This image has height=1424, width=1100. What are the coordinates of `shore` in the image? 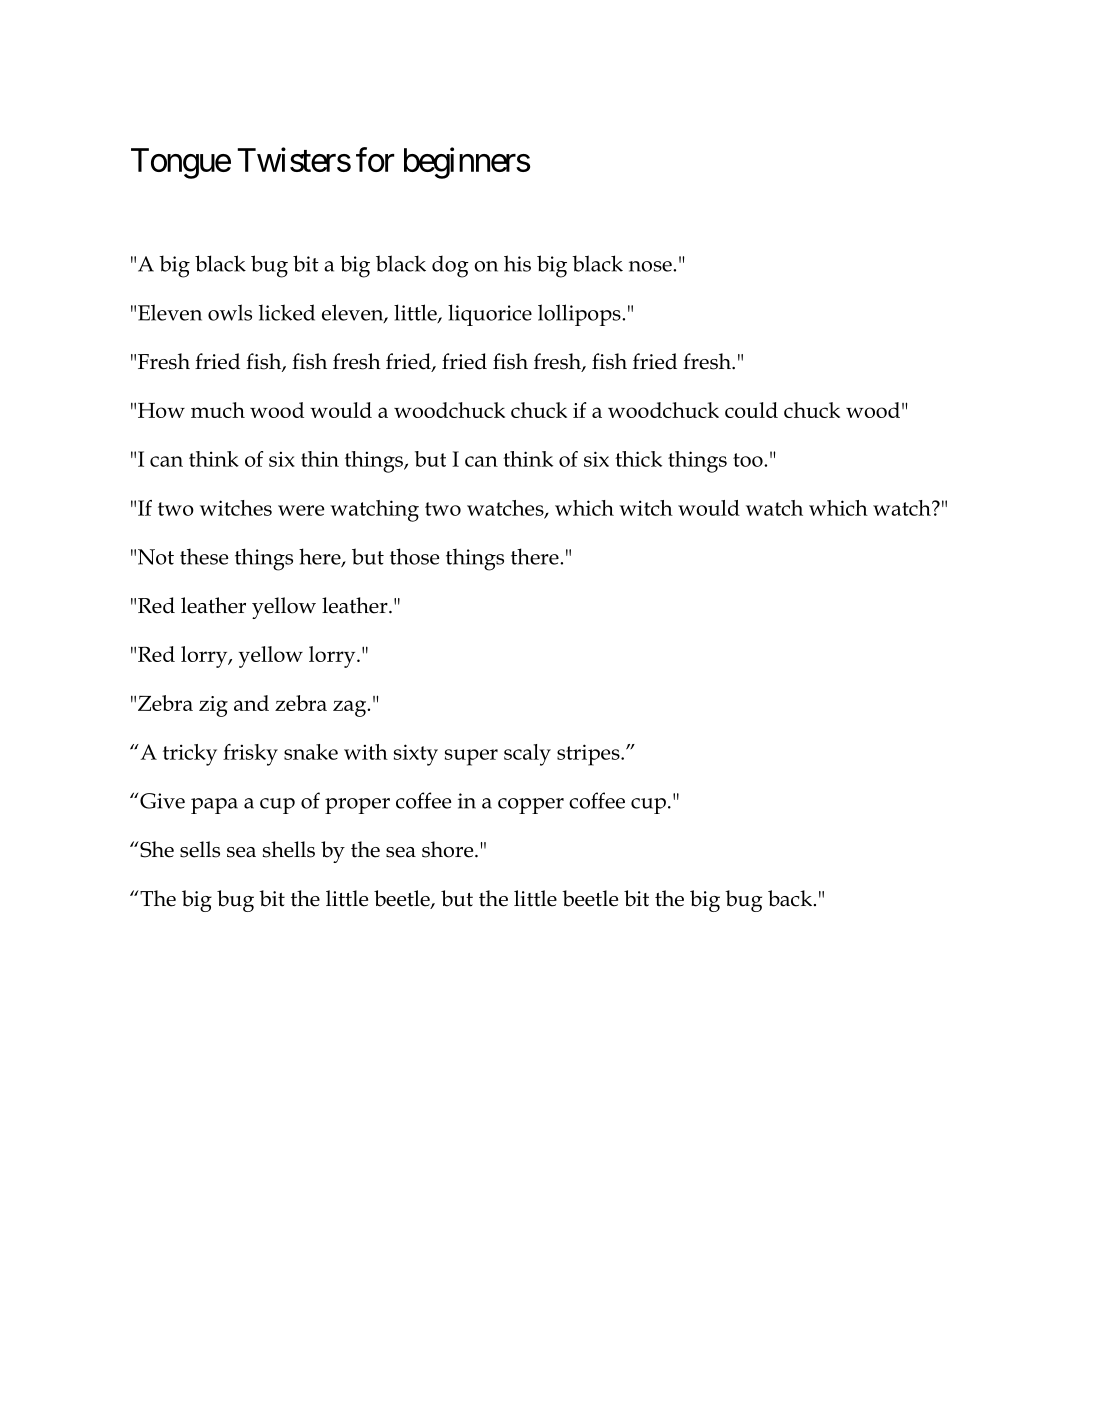 It's located at (449, 849).
